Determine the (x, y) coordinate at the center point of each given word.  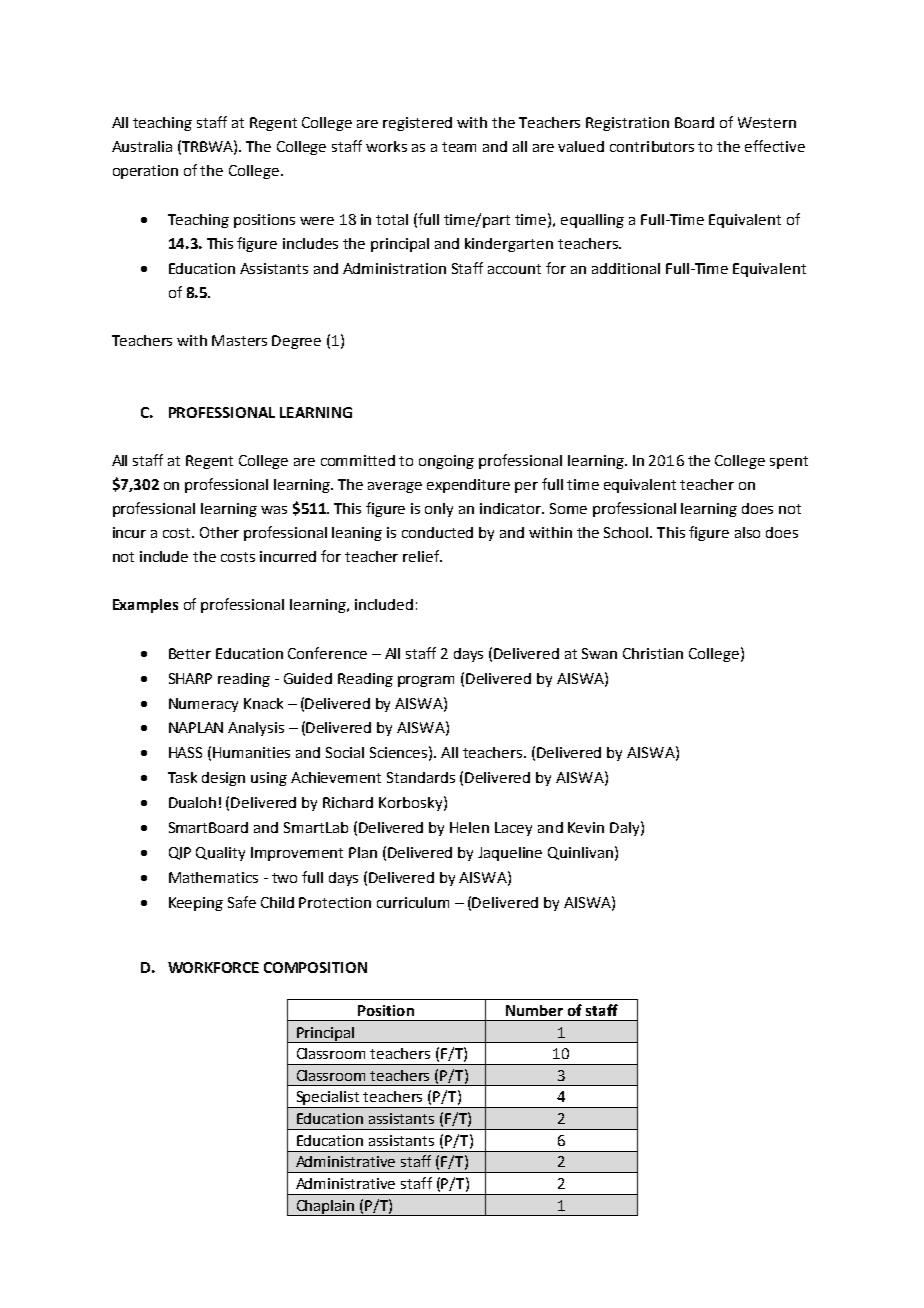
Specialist (328, 1099)
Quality (220, 854)
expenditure (468, 486)
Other (219, 532)
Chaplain (325, 1208)
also (747, 532)
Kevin (586, 827)
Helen (469, 827)
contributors (652, 146)
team (459, 147)
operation (145, 172)
